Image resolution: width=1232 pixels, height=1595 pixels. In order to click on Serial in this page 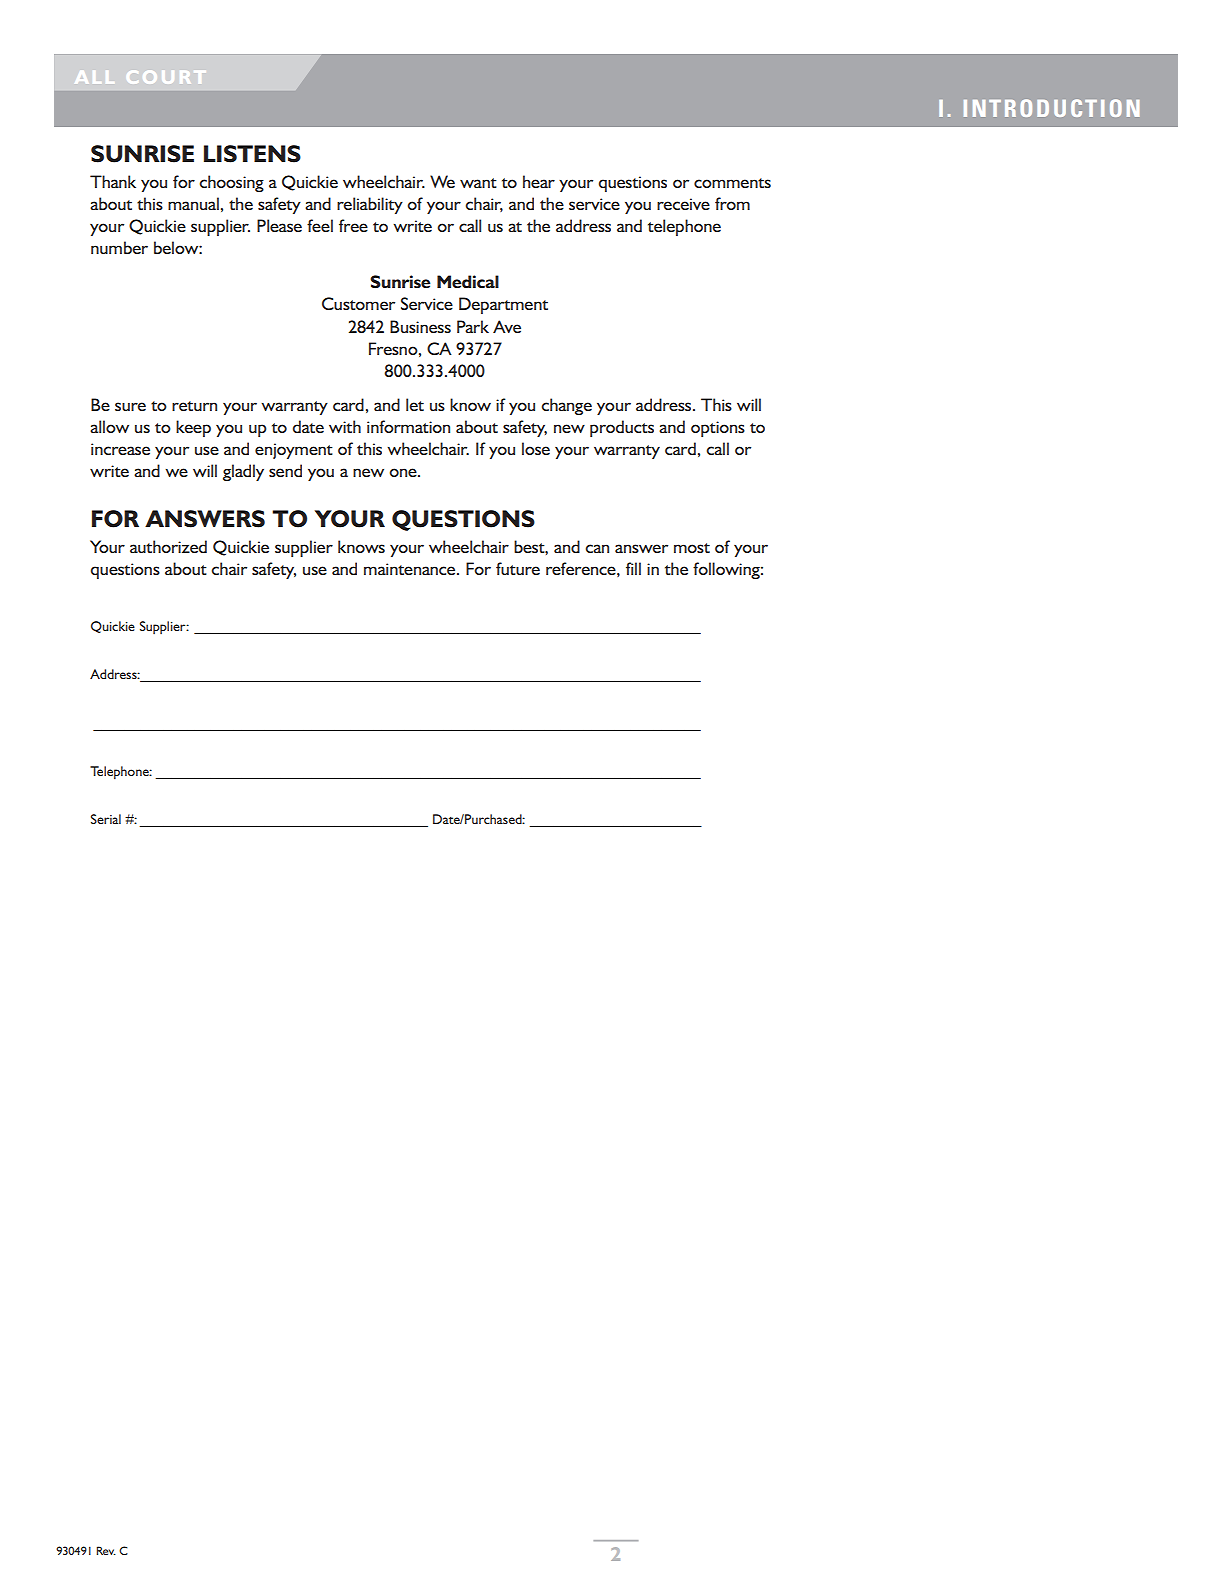, I will do `click(106, 819)`.
